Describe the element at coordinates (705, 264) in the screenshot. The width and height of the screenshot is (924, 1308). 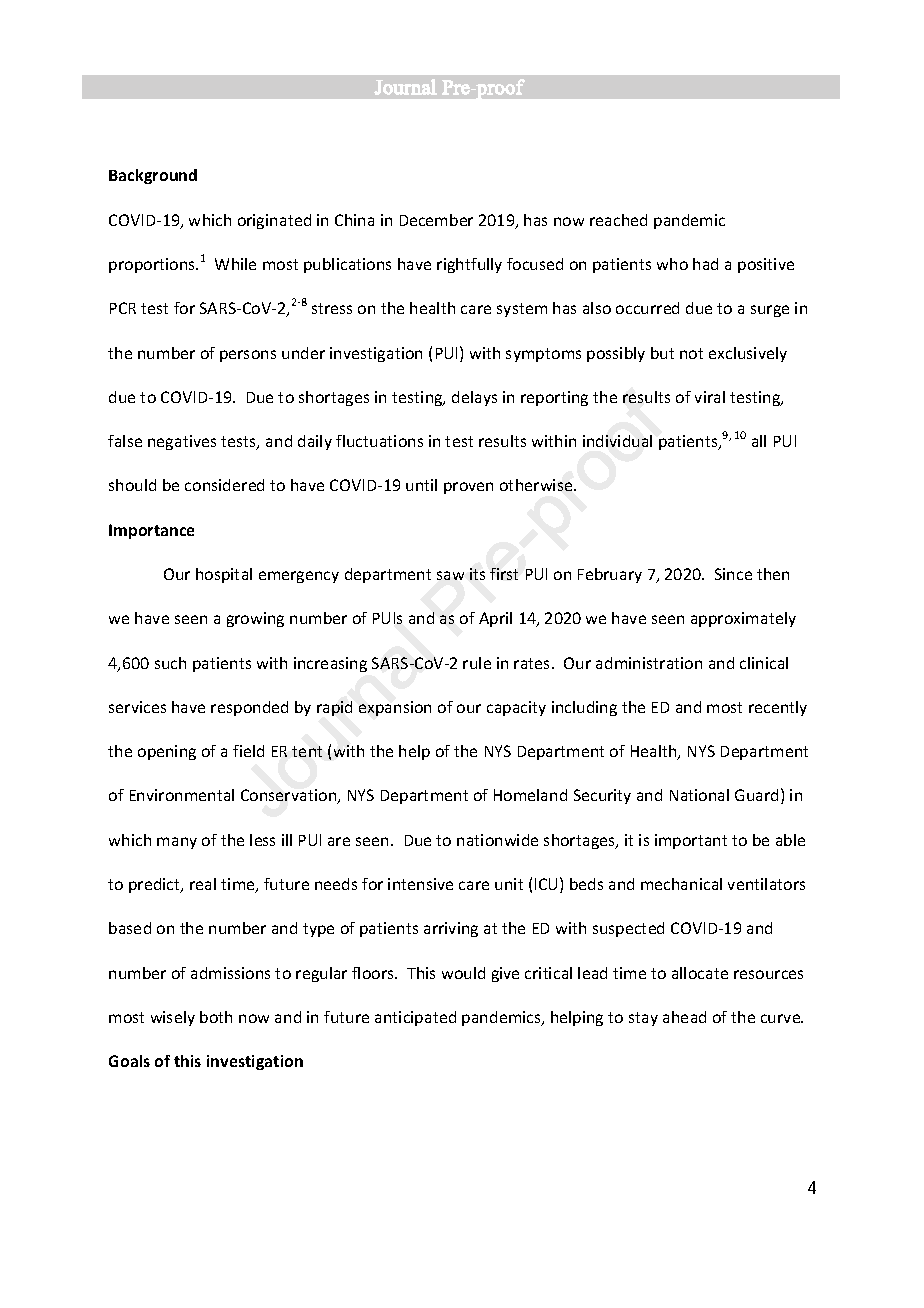
I see `had` at that location.
